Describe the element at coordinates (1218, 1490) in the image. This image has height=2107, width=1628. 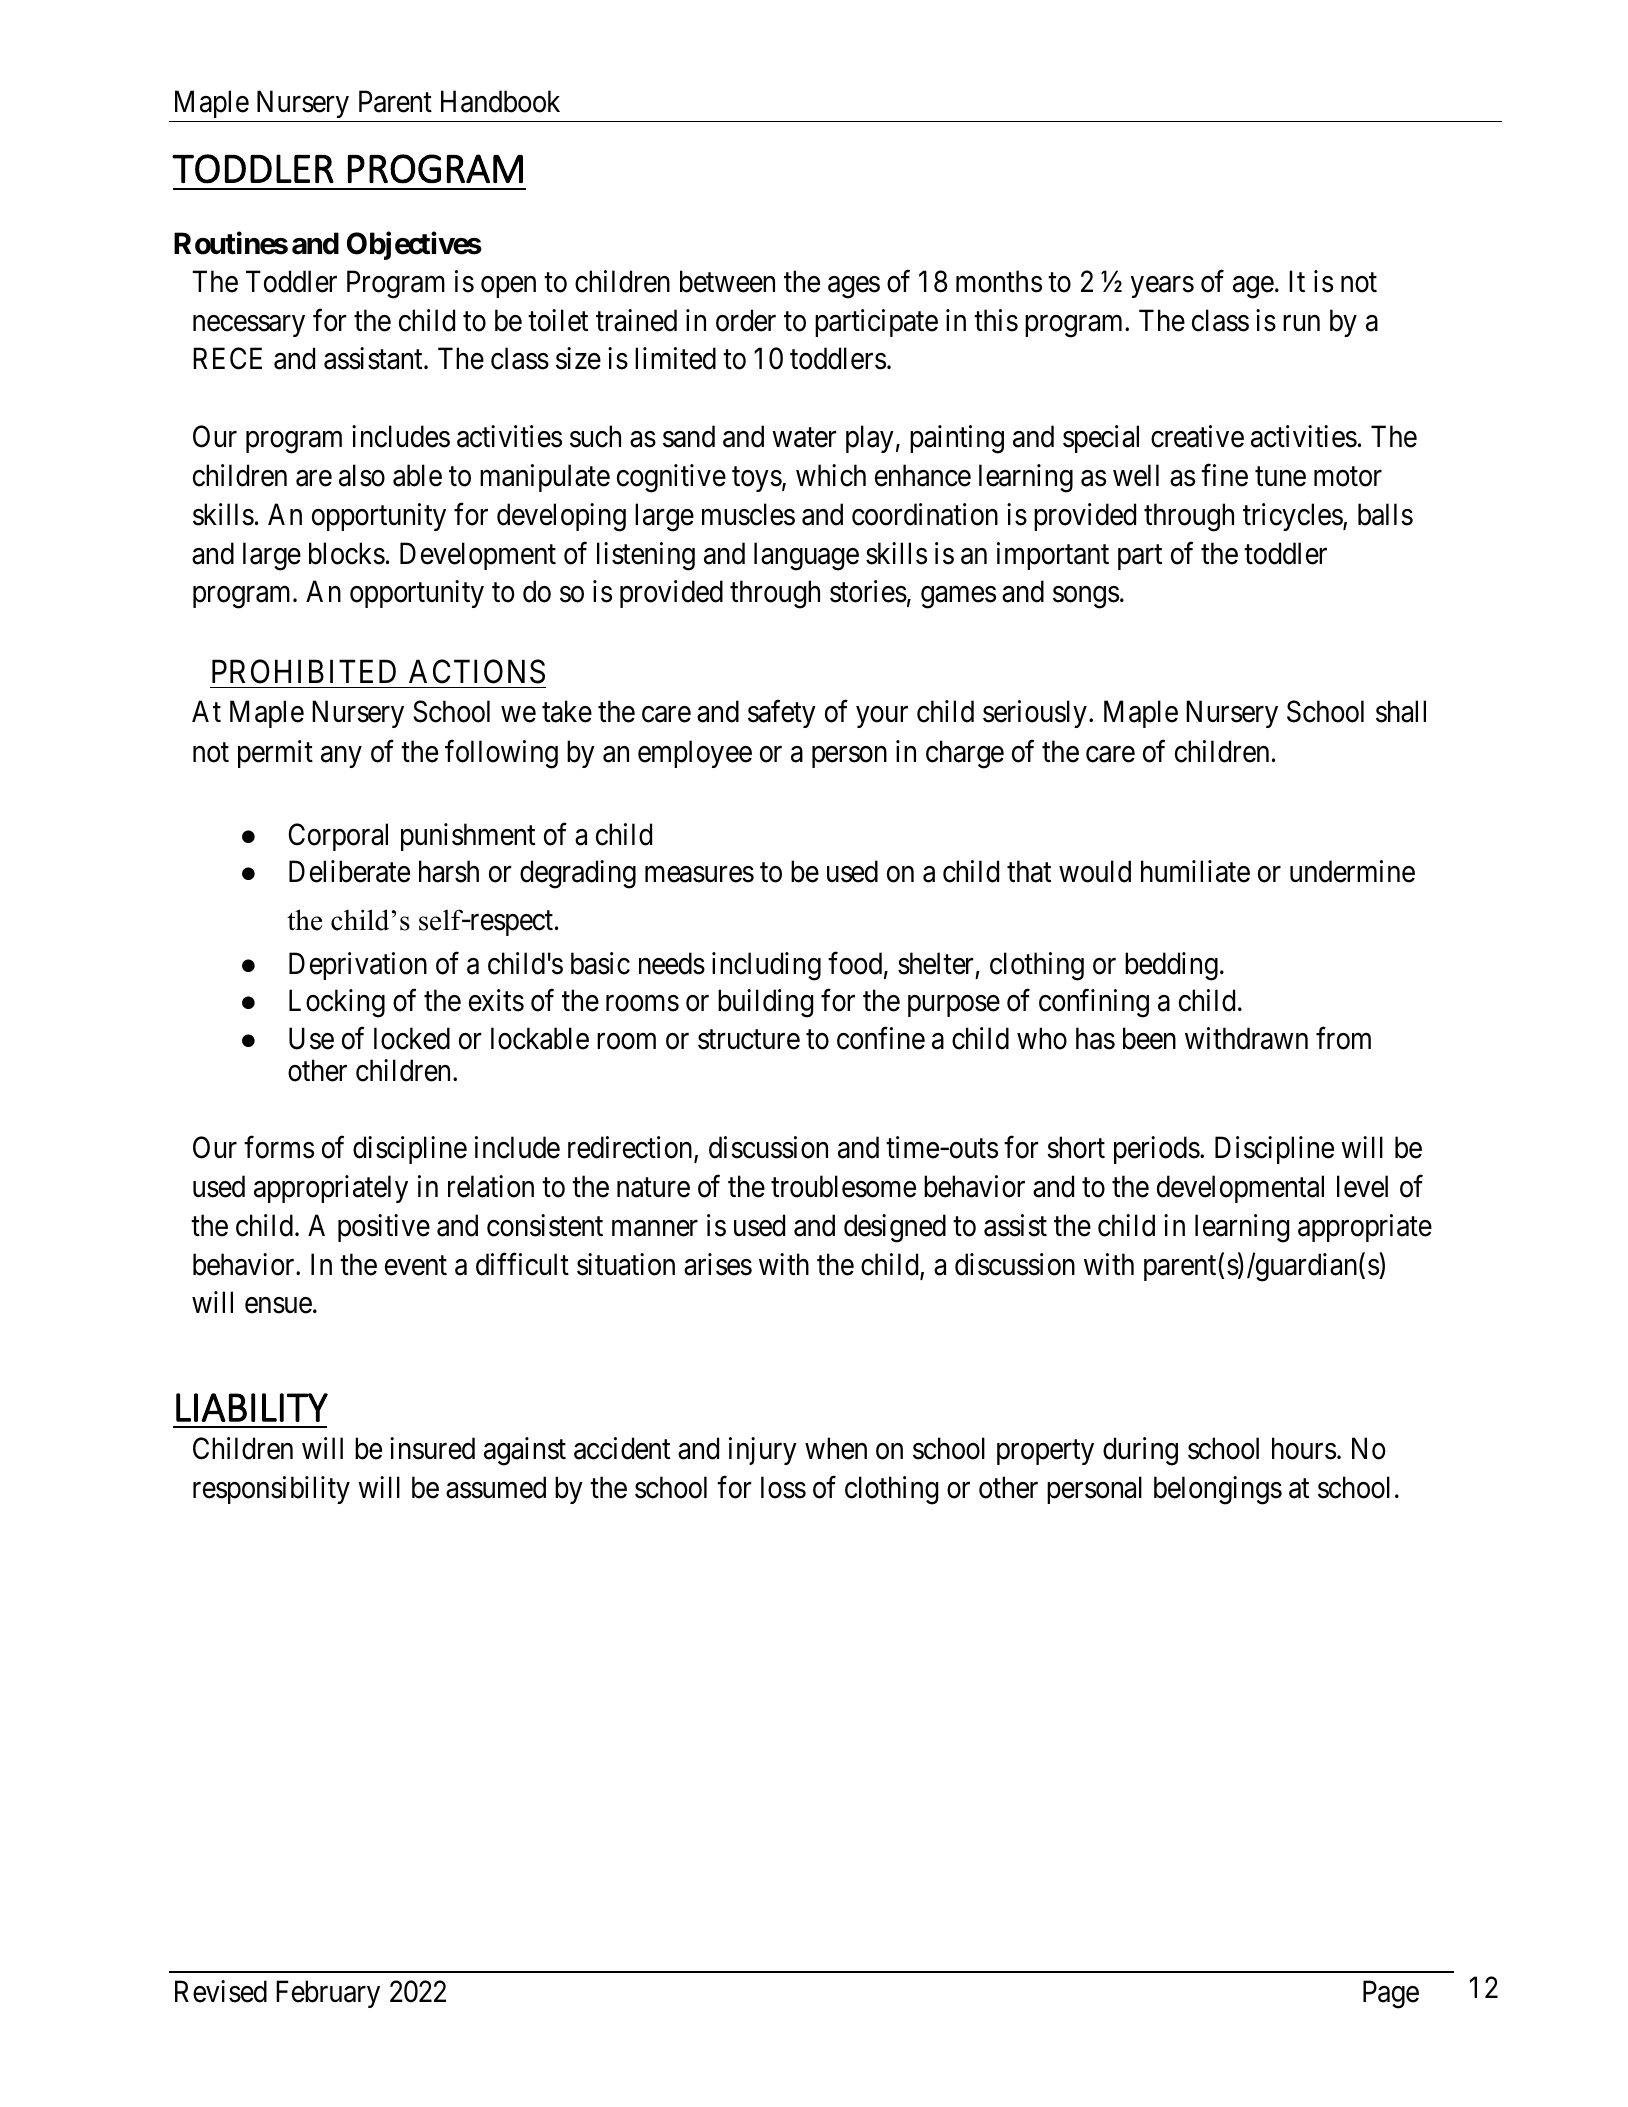
I see `belongings` at that location.
